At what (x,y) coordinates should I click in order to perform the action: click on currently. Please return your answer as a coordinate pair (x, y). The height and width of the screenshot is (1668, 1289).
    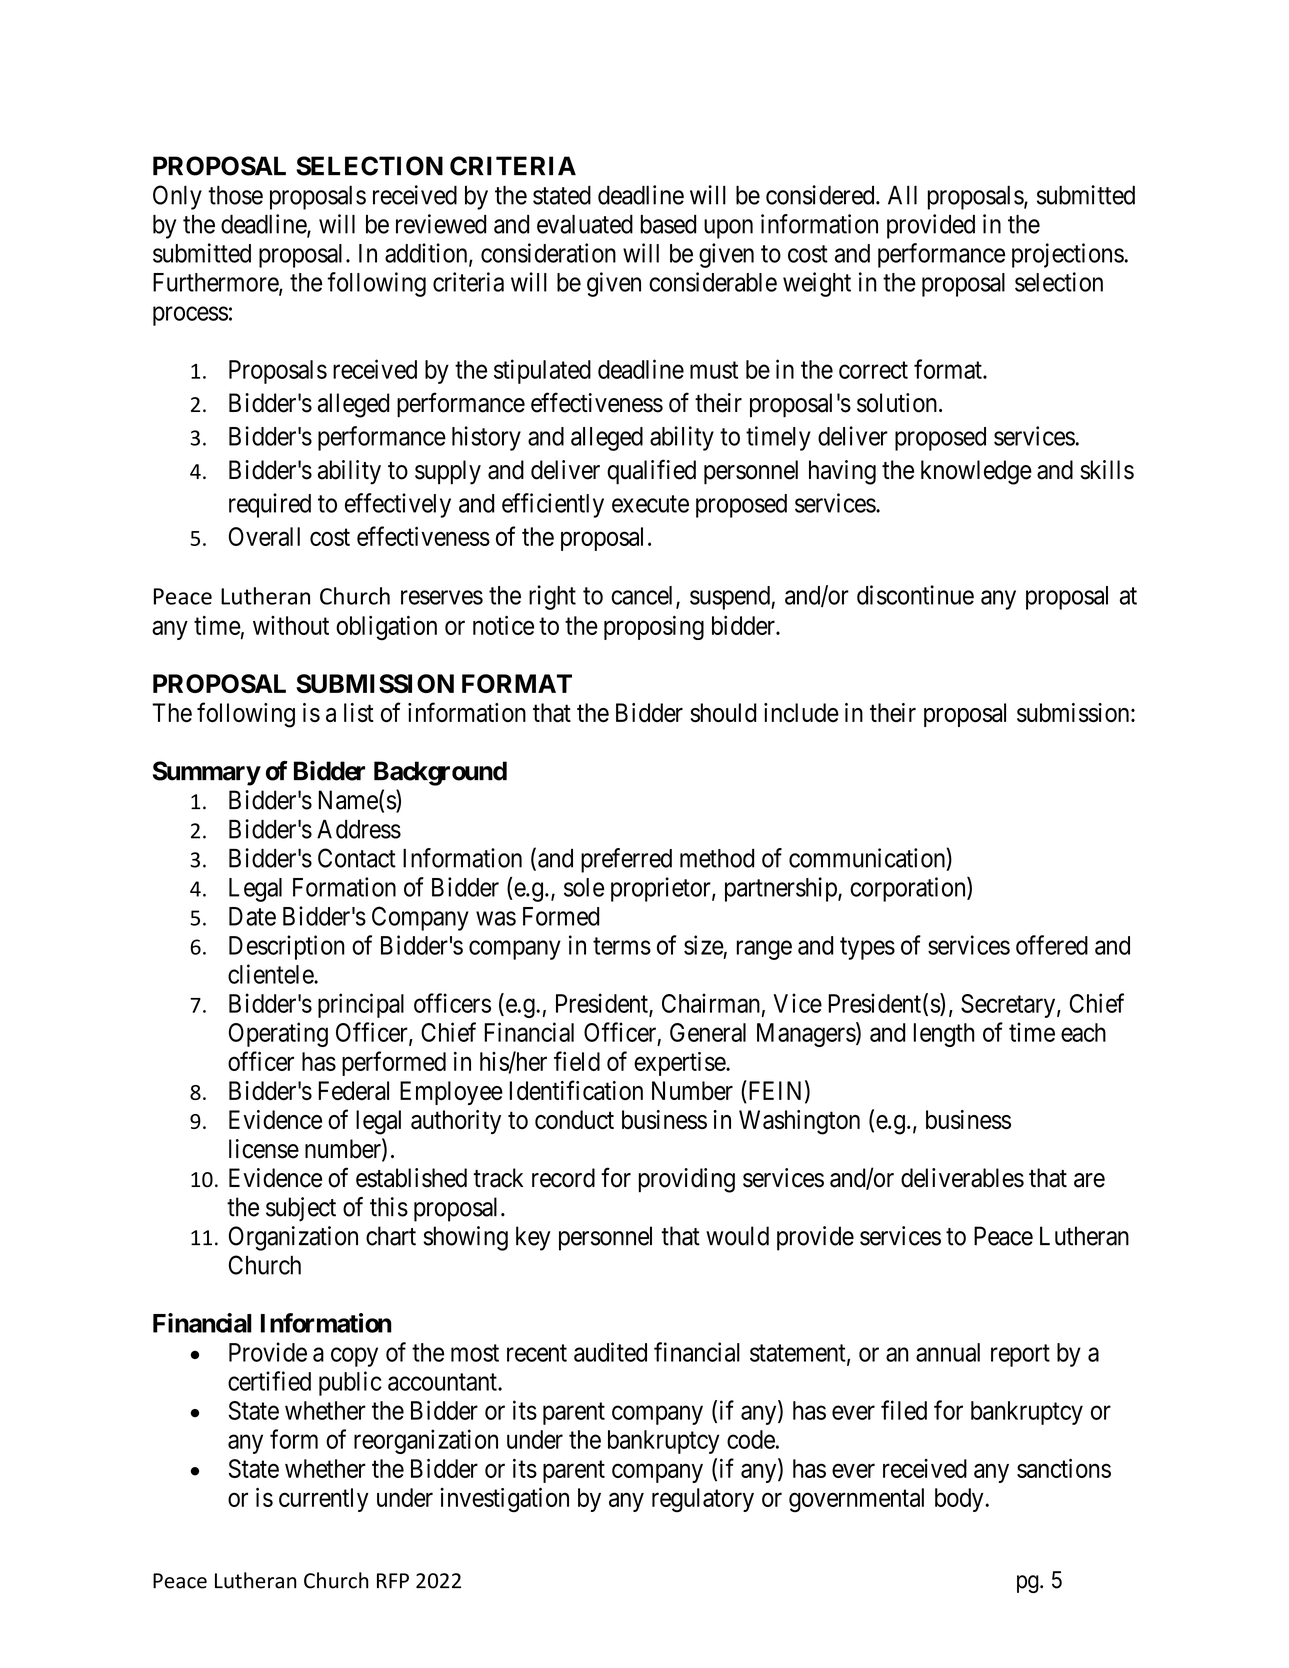
    Looking at the image, I should click on (324, 1500).
